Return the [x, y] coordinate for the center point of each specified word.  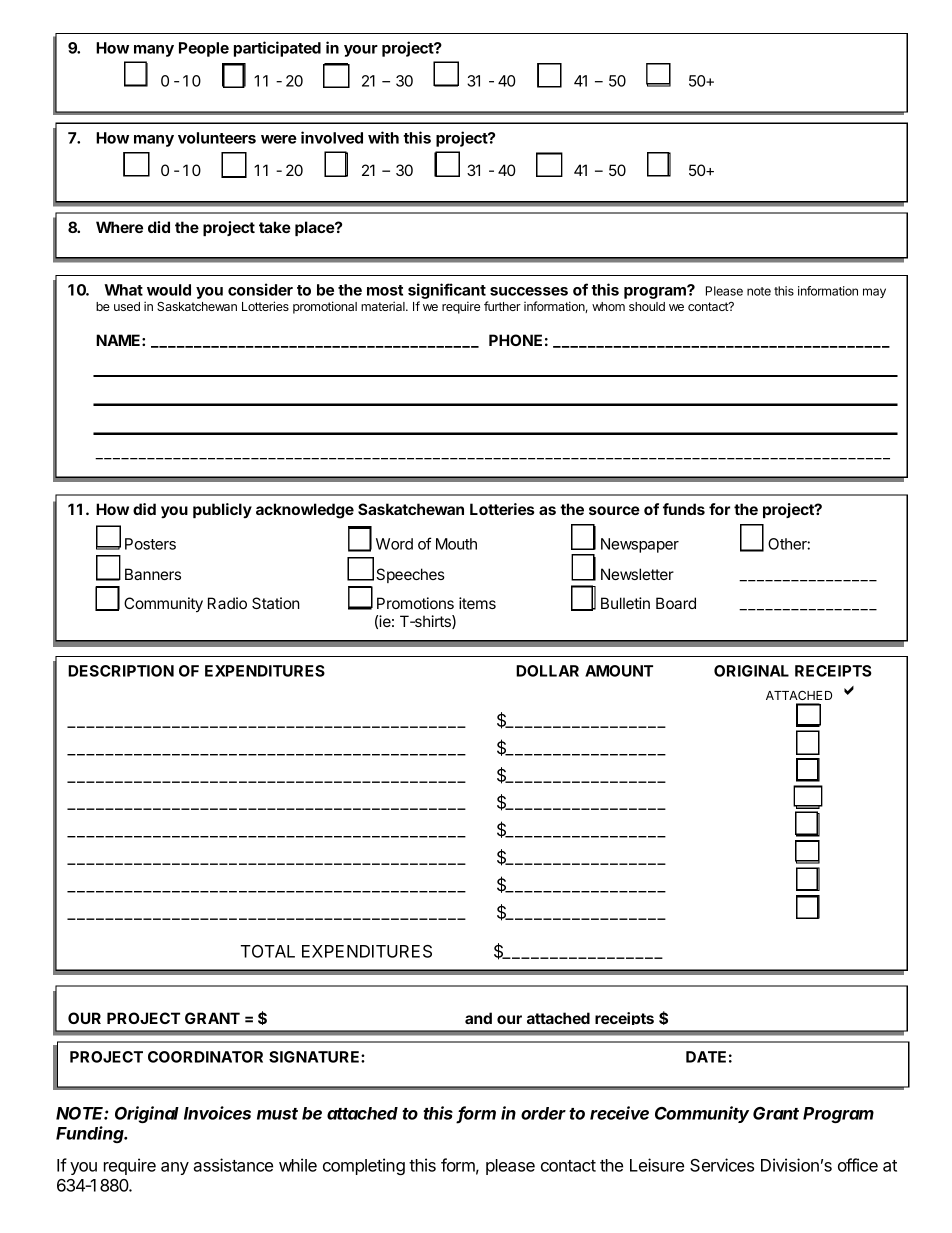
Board [676, 603]
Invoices [217, 1113]
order [543, 1113]
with [383, 137]
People [204, 49]
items [477, 603]
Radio [227, 603]
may [874, 293]
